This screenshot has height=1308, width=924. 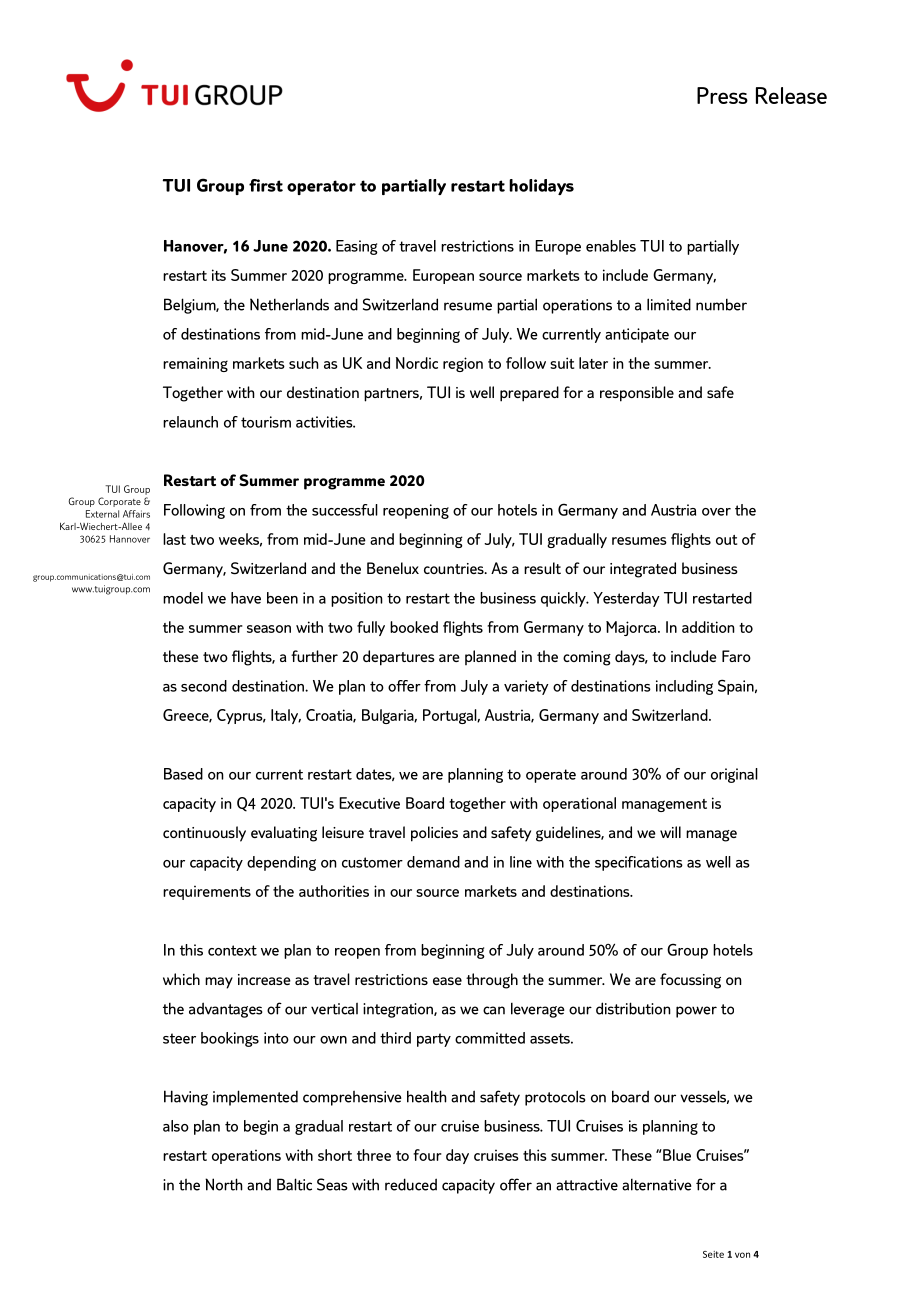 What do you see at coordinates (399, 658) in the screenshot?
I see `departures` at bounding box center [399, 658].
